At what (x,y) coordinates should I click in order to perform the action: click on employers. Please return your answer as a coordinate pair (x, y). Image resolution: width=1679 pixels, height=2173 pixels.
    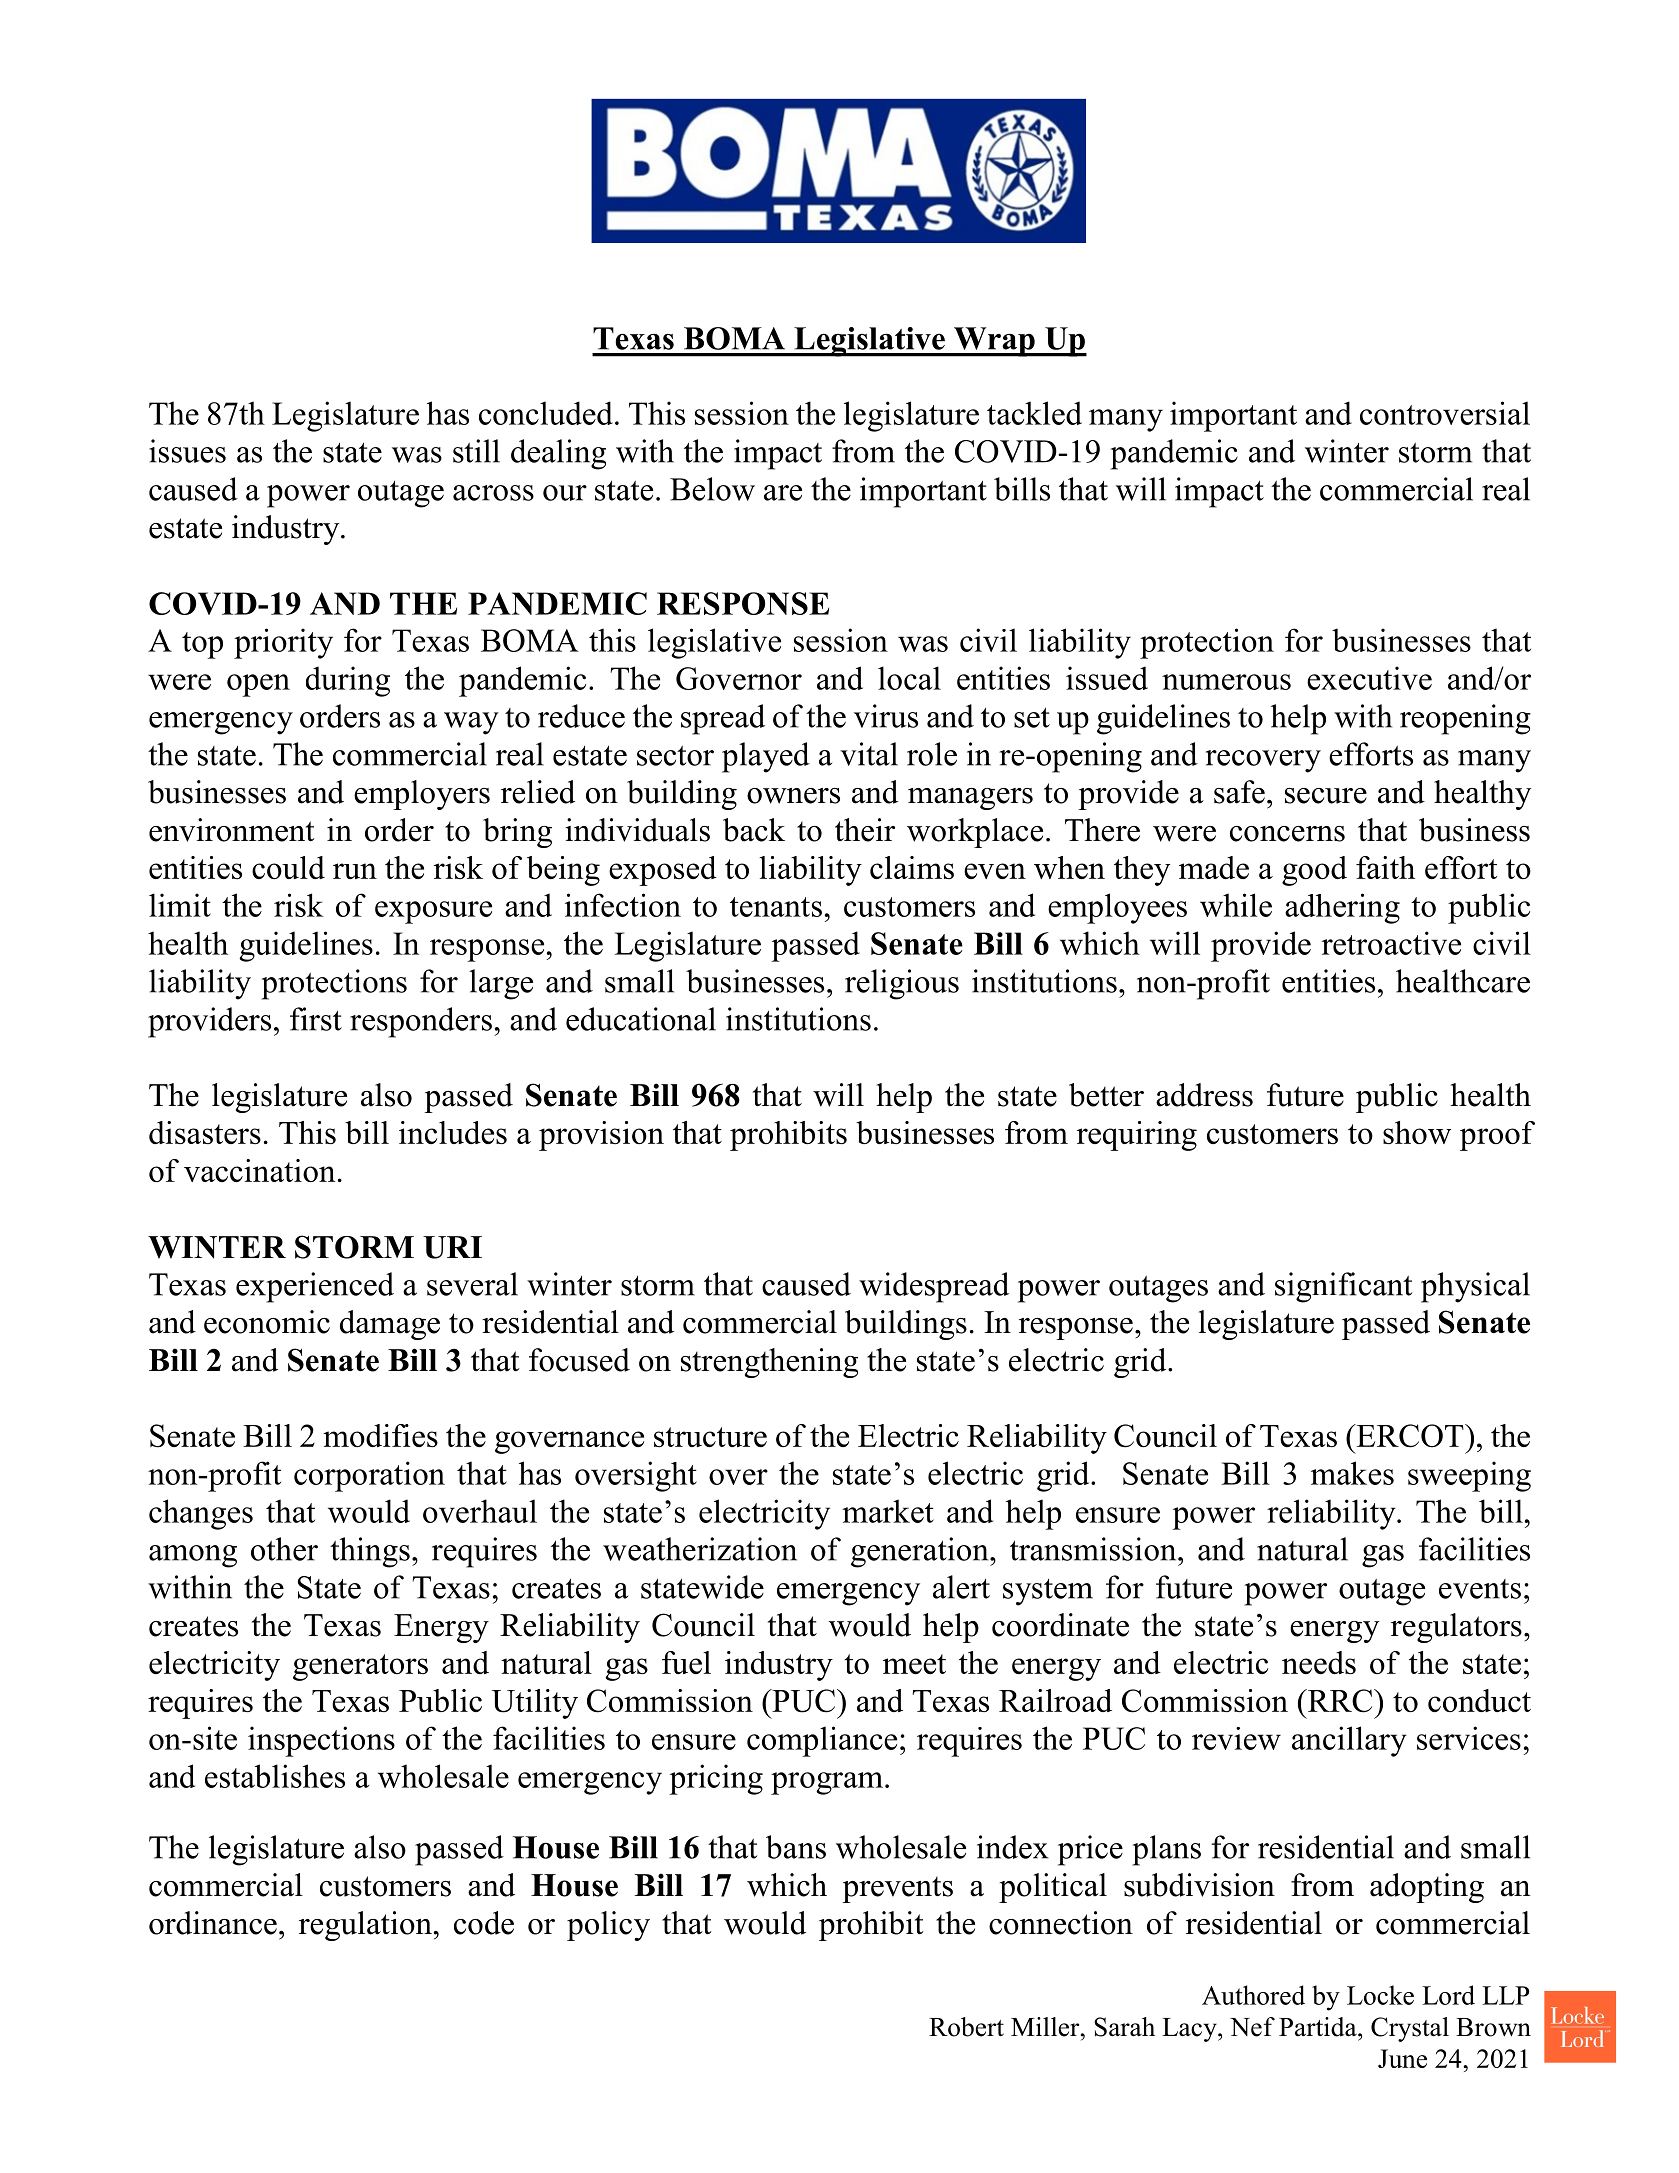
    Looking at the image, I should click on (422, 795).
